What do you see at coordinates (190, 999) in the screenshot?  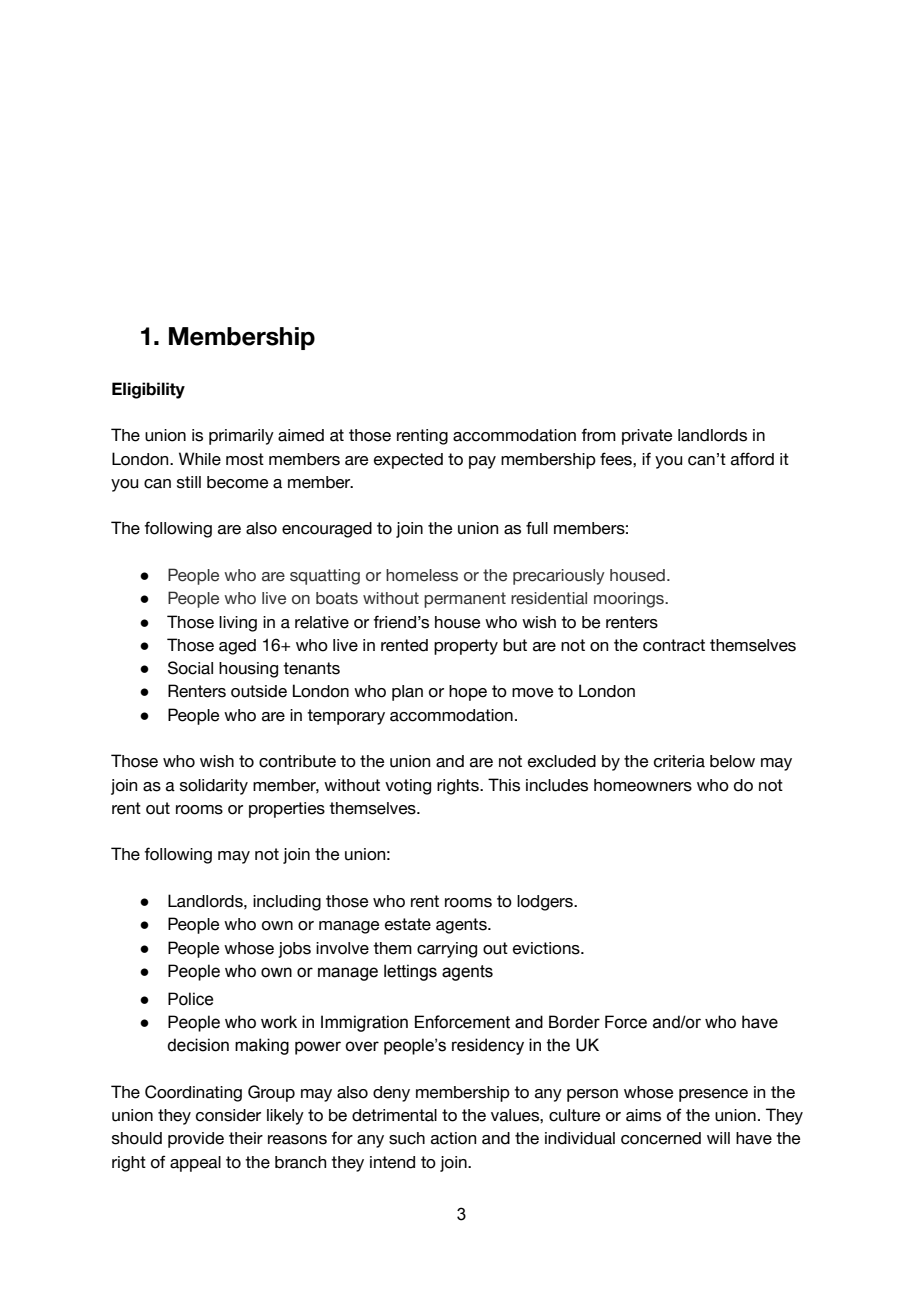 I see `Police` at bounding box center [190, 999].
